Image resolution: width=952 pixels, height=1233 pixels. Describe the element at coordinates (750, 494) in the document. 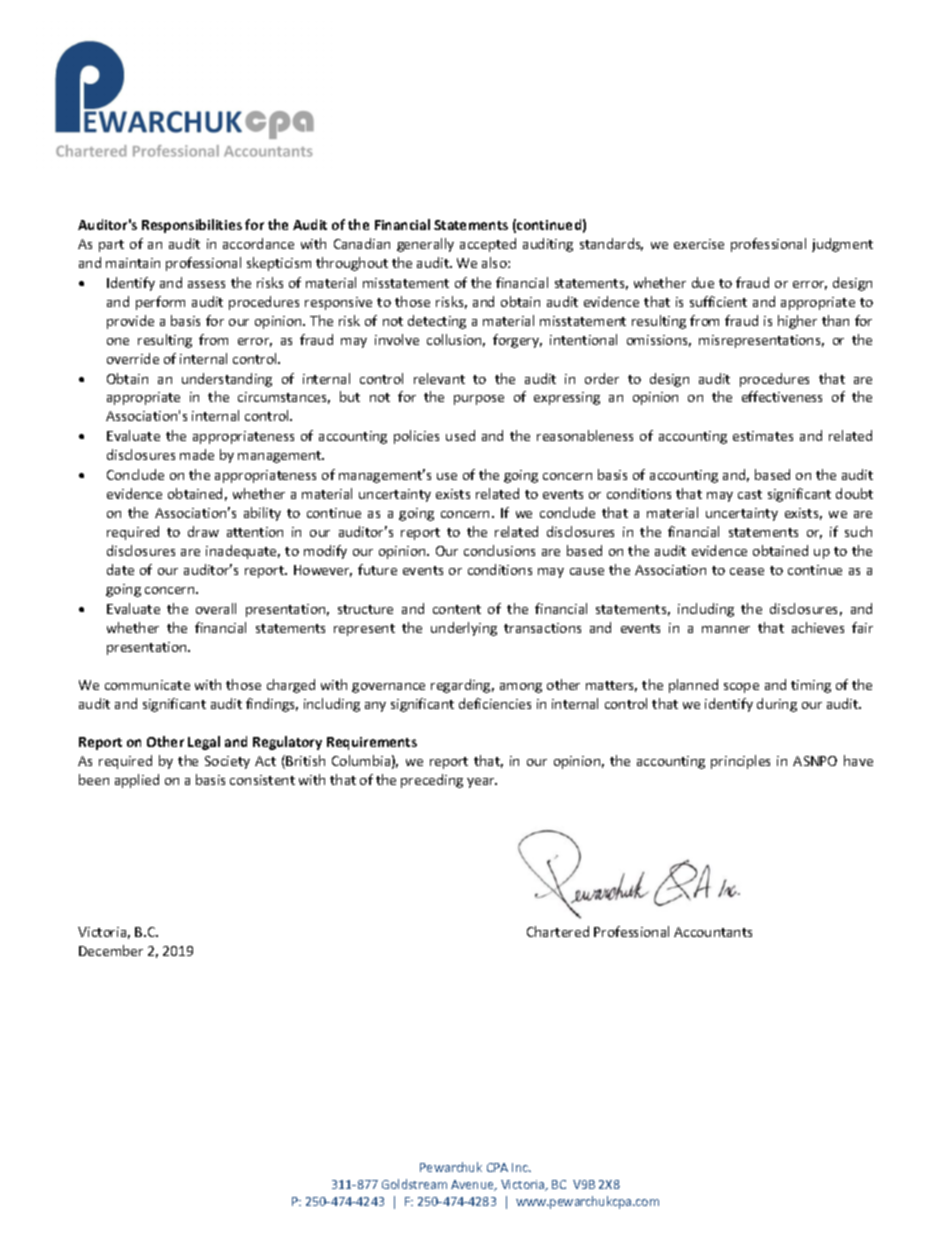

I see `cast` at that location.
